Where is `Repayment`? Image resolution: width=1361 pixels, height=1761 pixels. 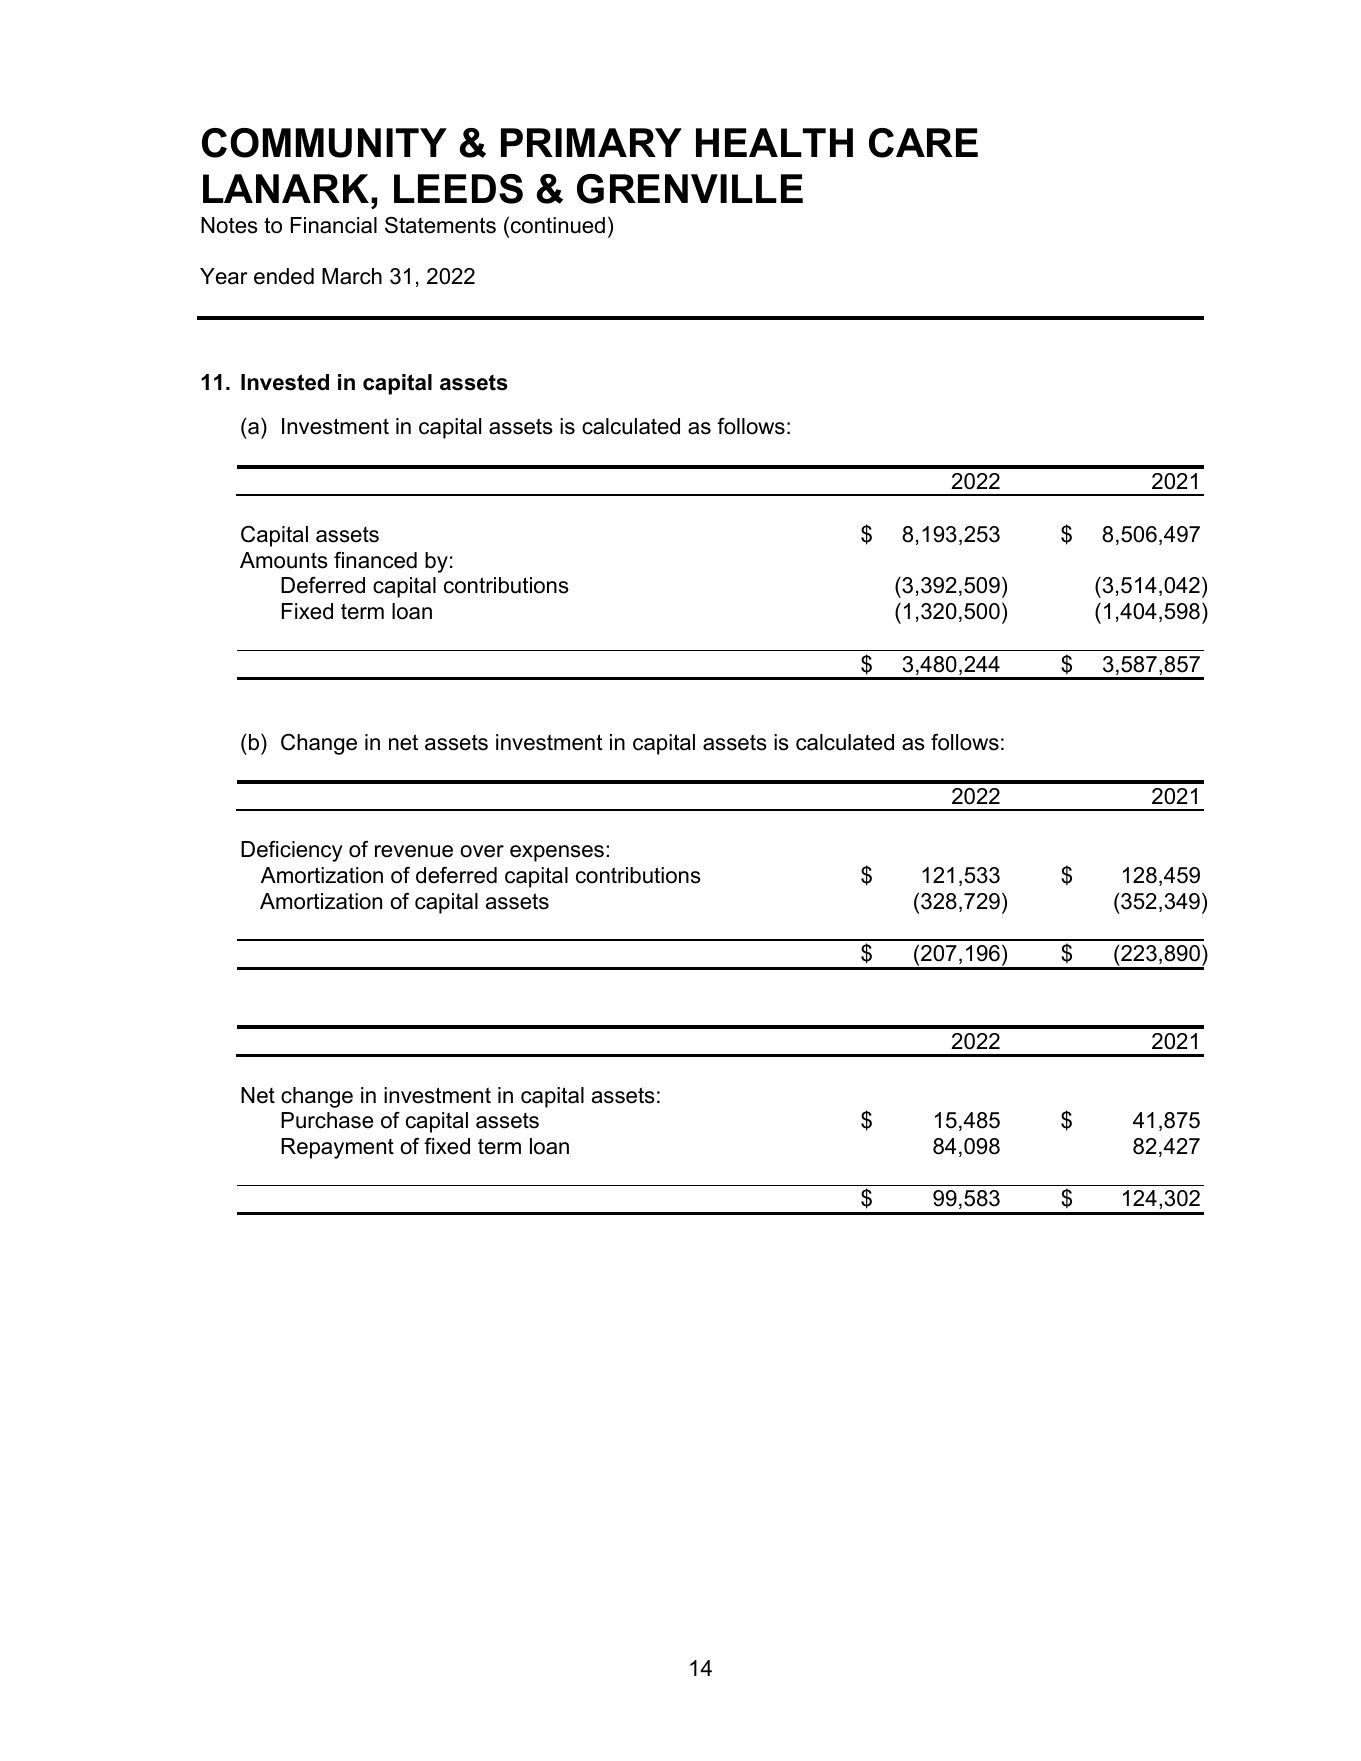
Repayment is located at coordinates (337, 1148).
